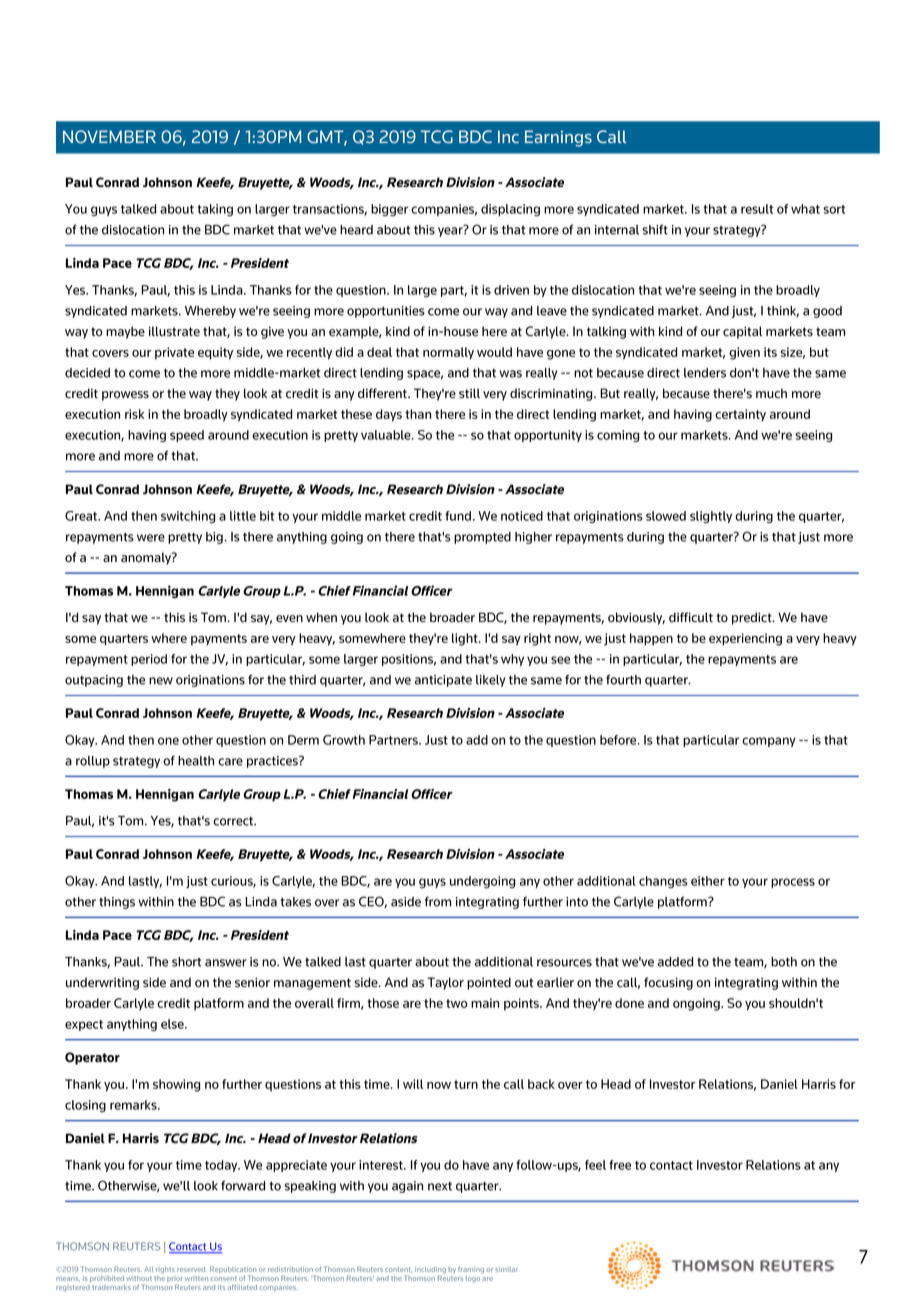 The image size is (924, 1308). Describe the element at coordinates (109, 136) in the document. I see `NOVEMBER` at that location.
